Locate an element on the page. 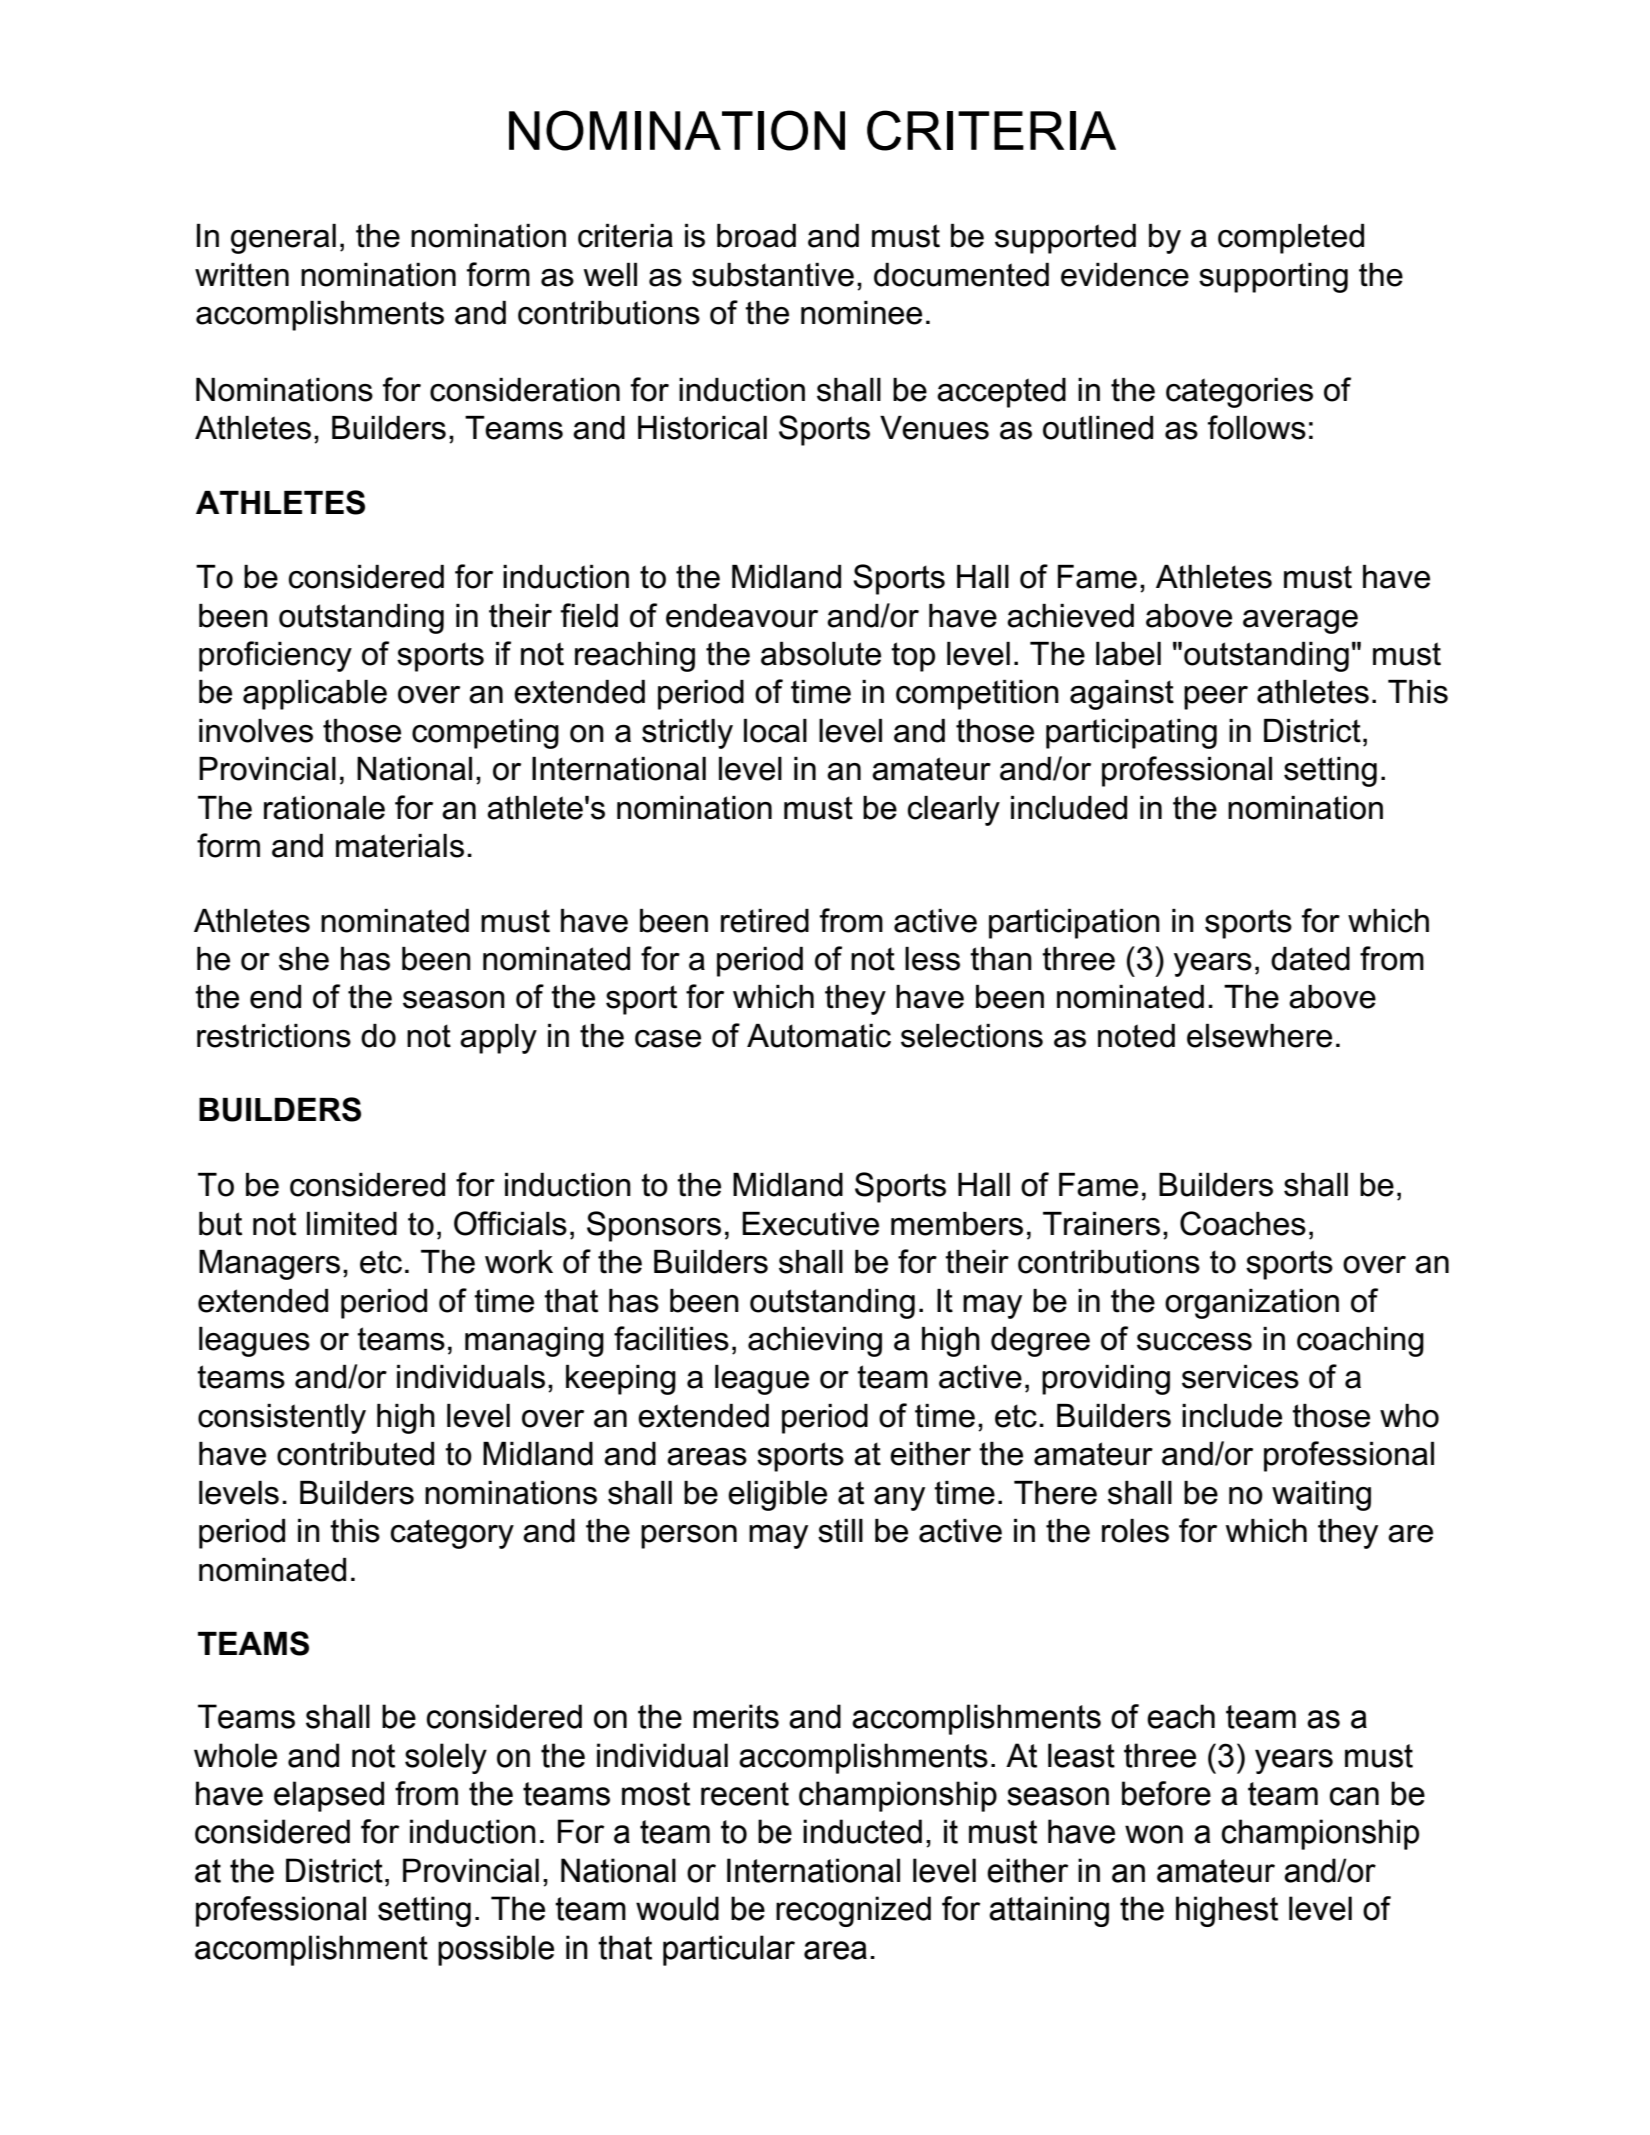 The image size is (1650, 2135). won is located at coordinates (1154, 1834).
